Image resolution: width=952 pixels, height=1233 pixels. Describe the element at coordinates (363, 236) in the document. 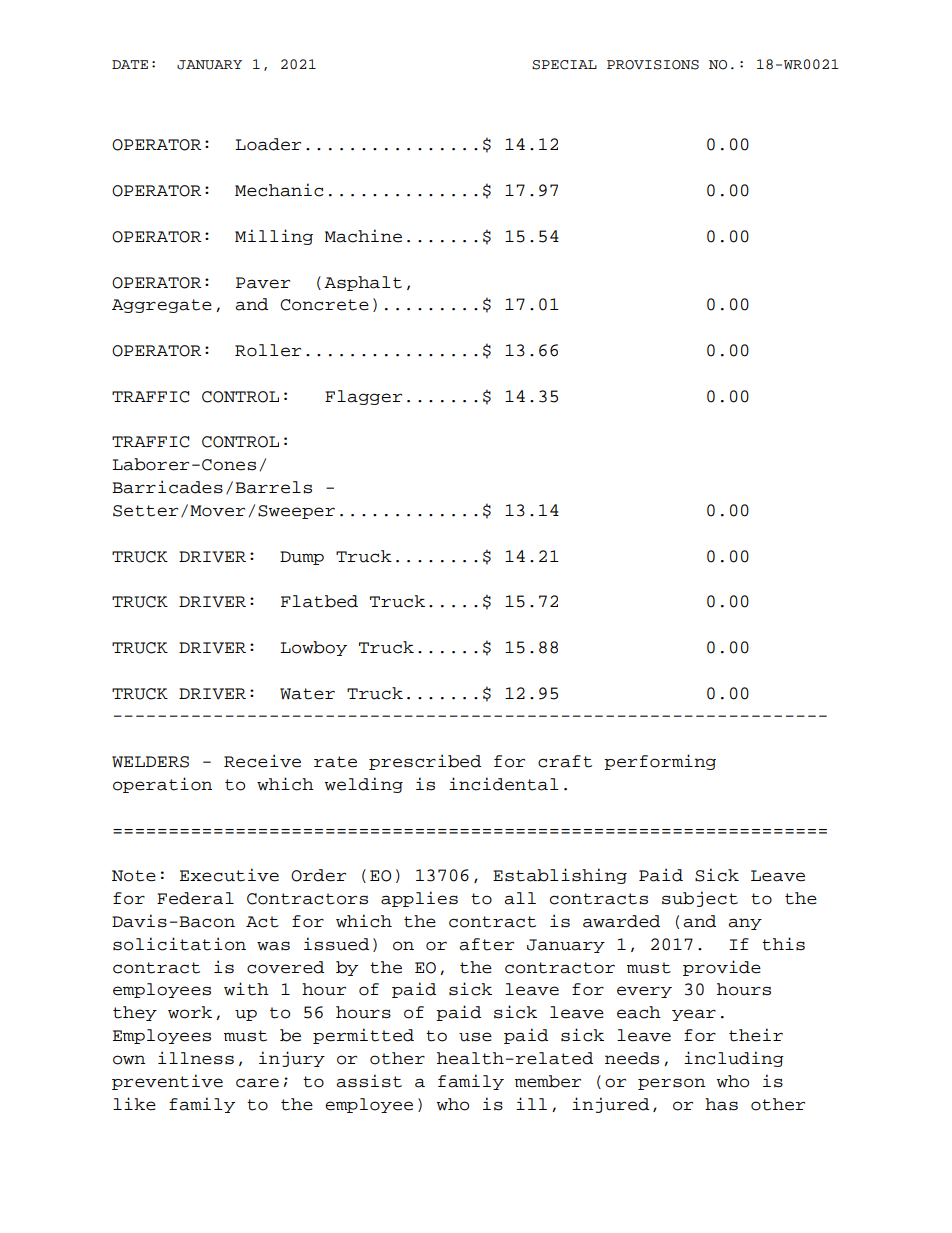

I see `Machine` at that location.
